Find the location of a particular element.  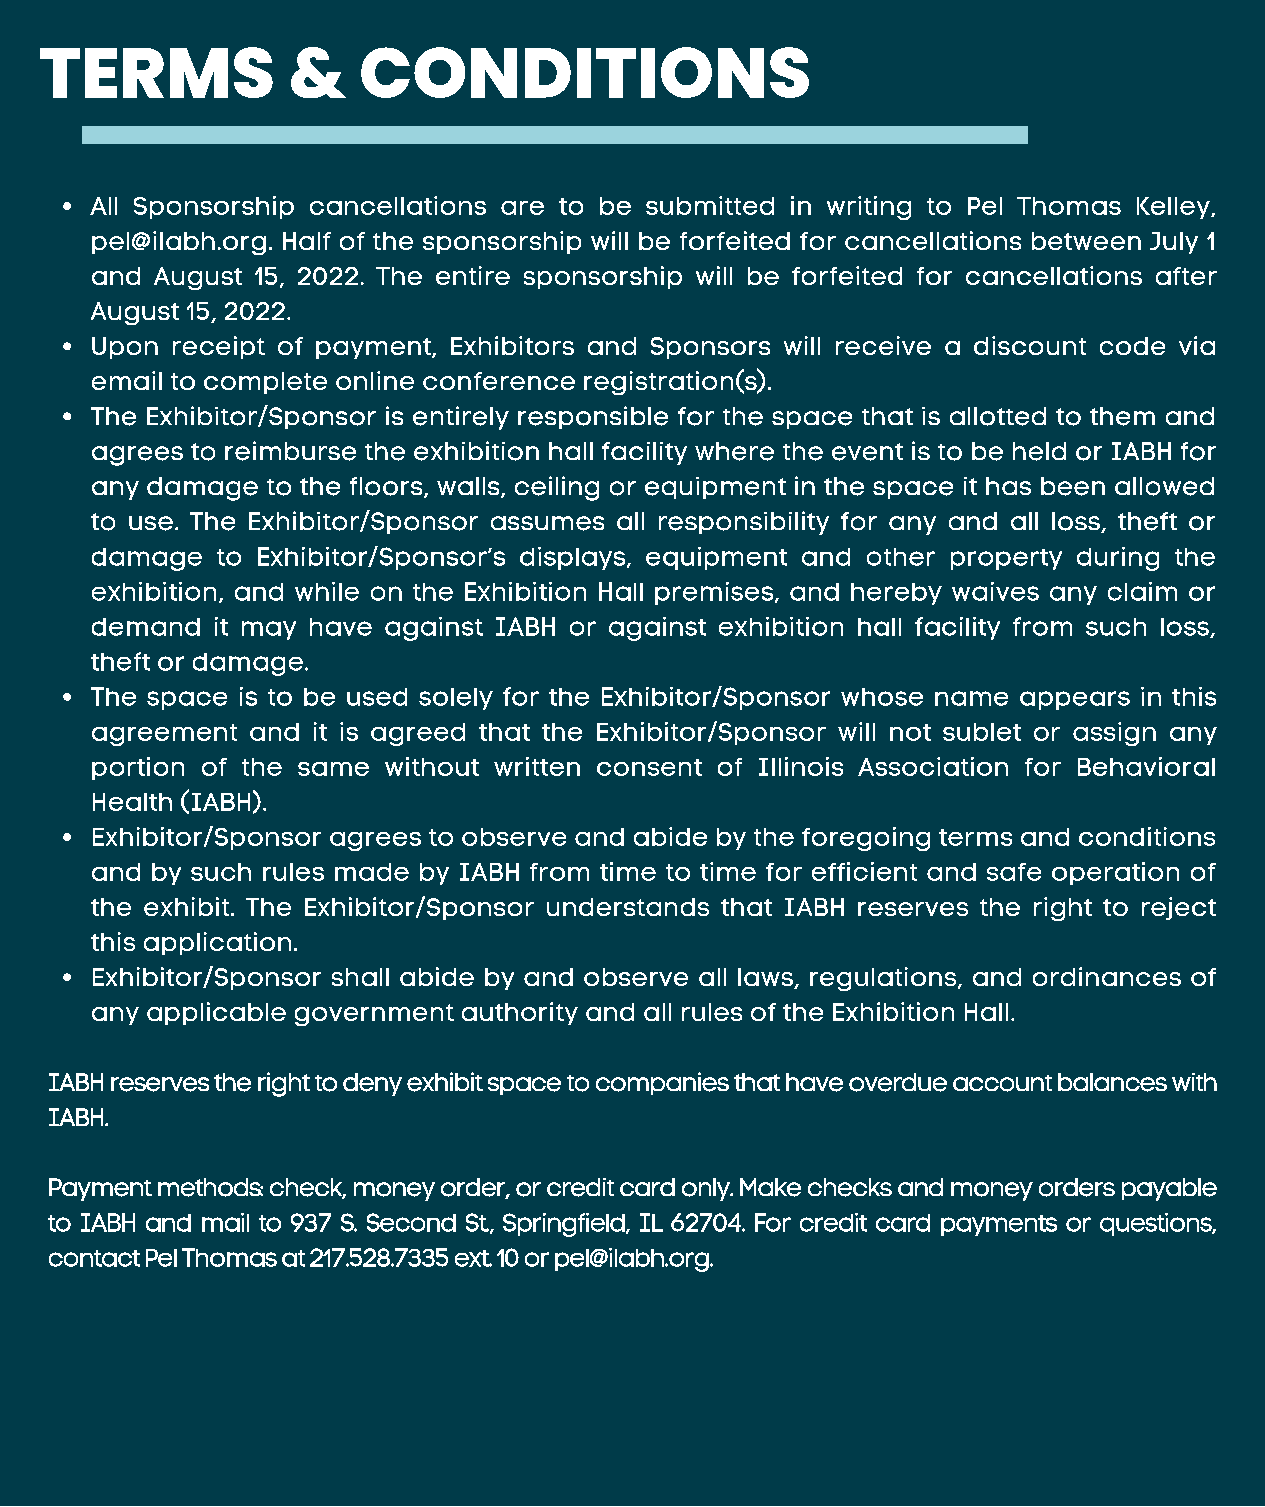

consent is located at coordinates (649, 767).
